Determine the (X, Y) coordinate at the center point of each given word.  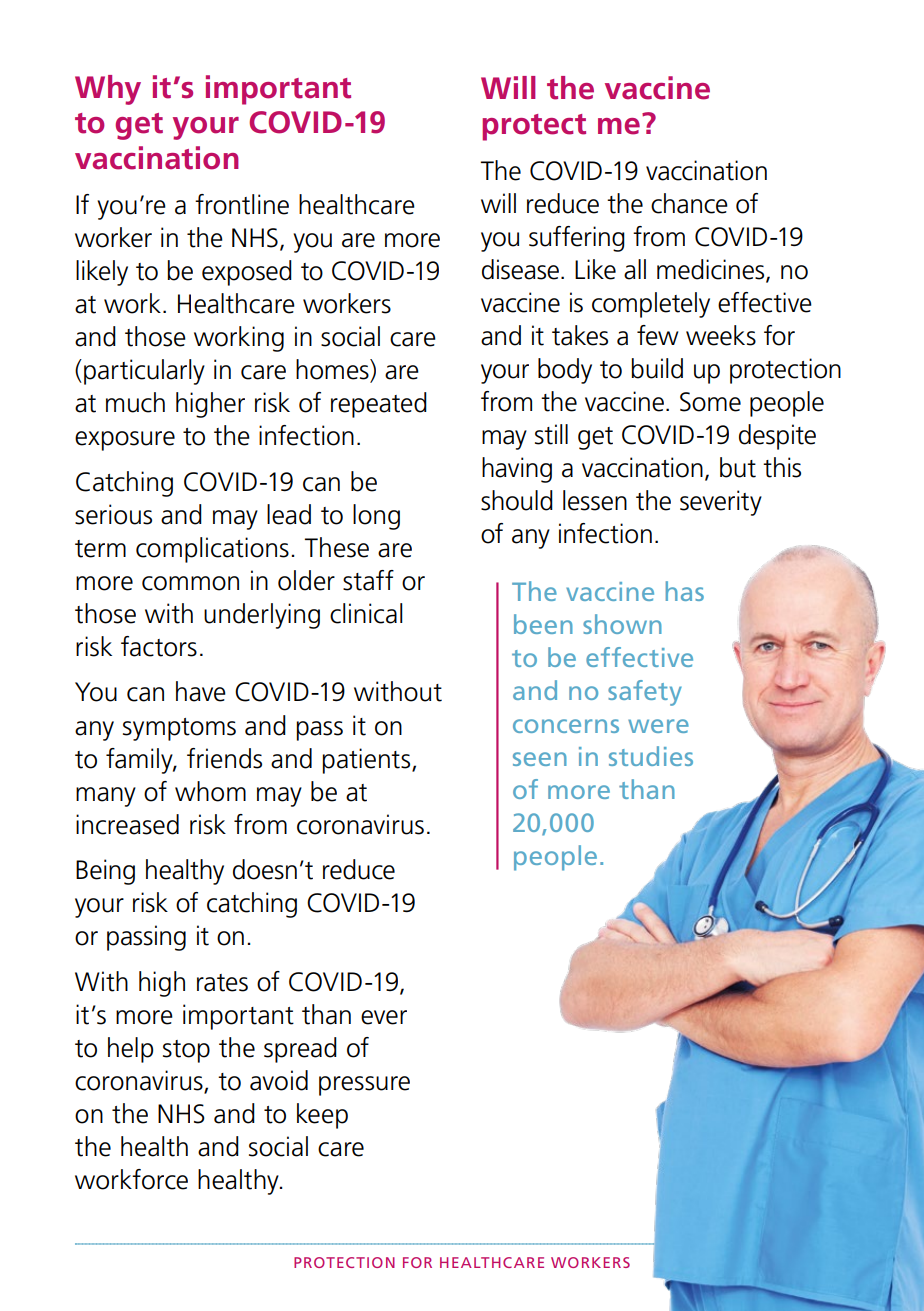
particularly (144, 372)
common (190, 583)
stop (186, 1051)
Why (108, 90)
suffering (577, 239)
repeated (379, 405)
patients (367, 761)
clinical (366, 613)
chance (689, 203)
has (685, 591)
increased (127, 824)
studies (651, 756)
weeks (721, 335)
